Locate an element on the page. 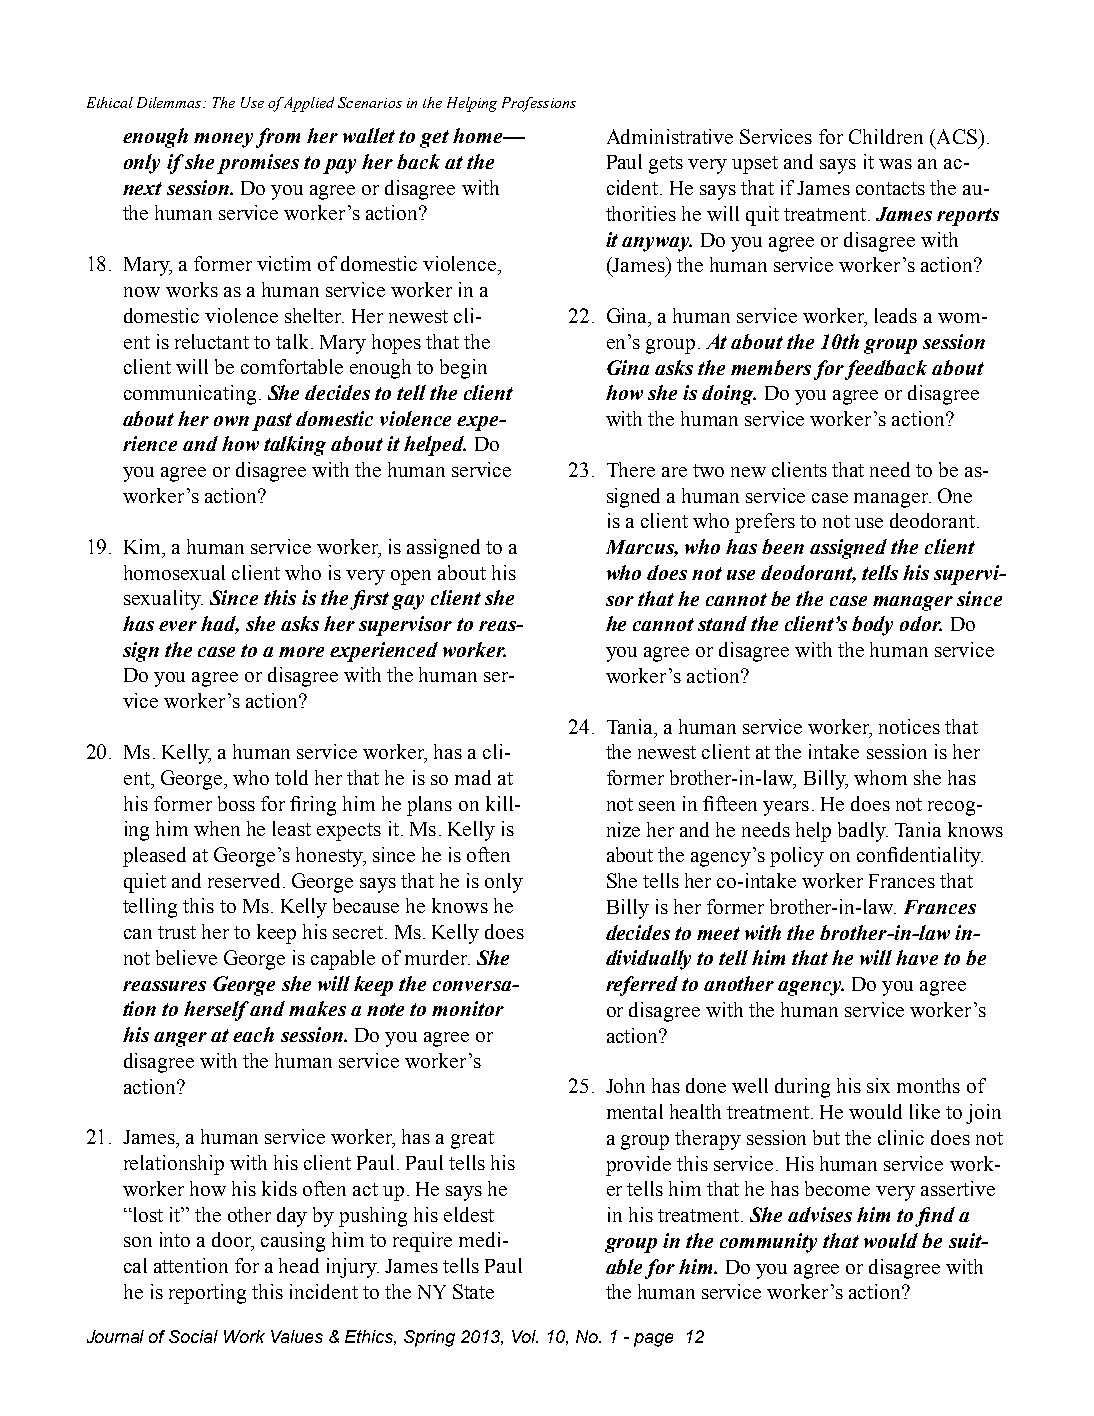  Professions is located at coordinates (539, 104).
